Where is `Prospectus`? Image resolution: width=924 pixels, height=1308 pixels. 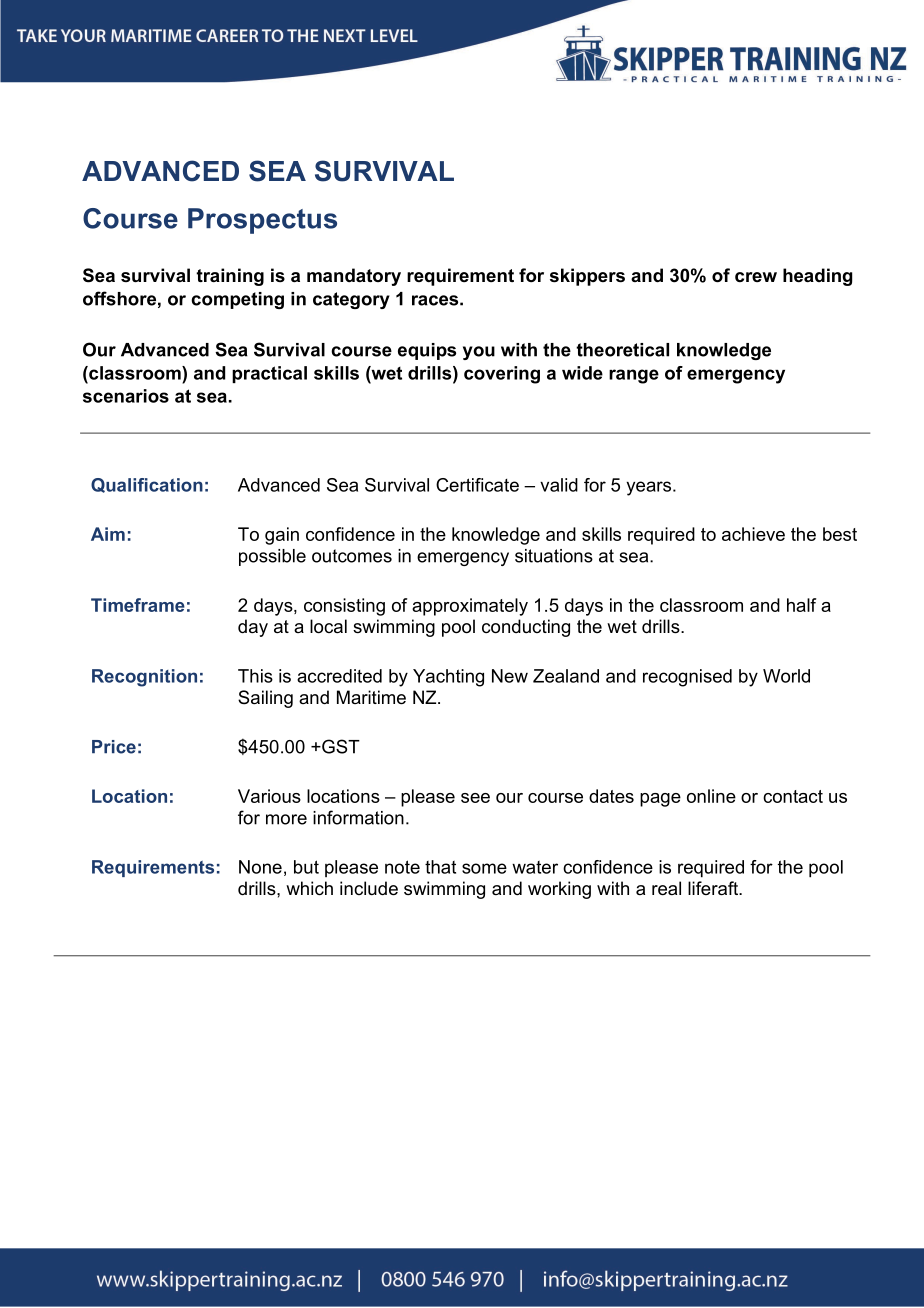
Prospectus is located at coordinates (262, 221).
